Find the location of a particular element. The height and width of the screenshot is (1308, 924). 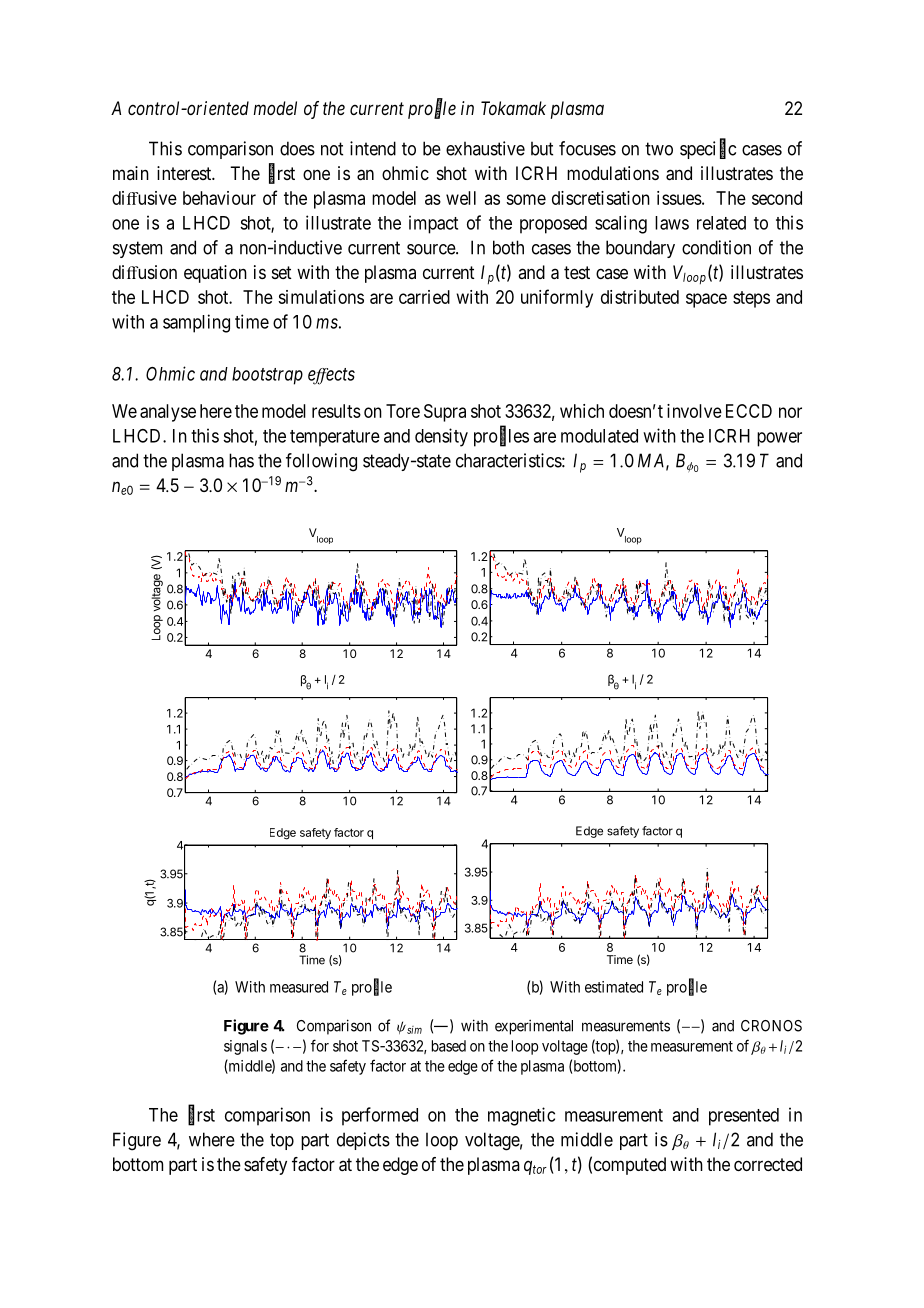

has is located at coordinates (241, 460).
